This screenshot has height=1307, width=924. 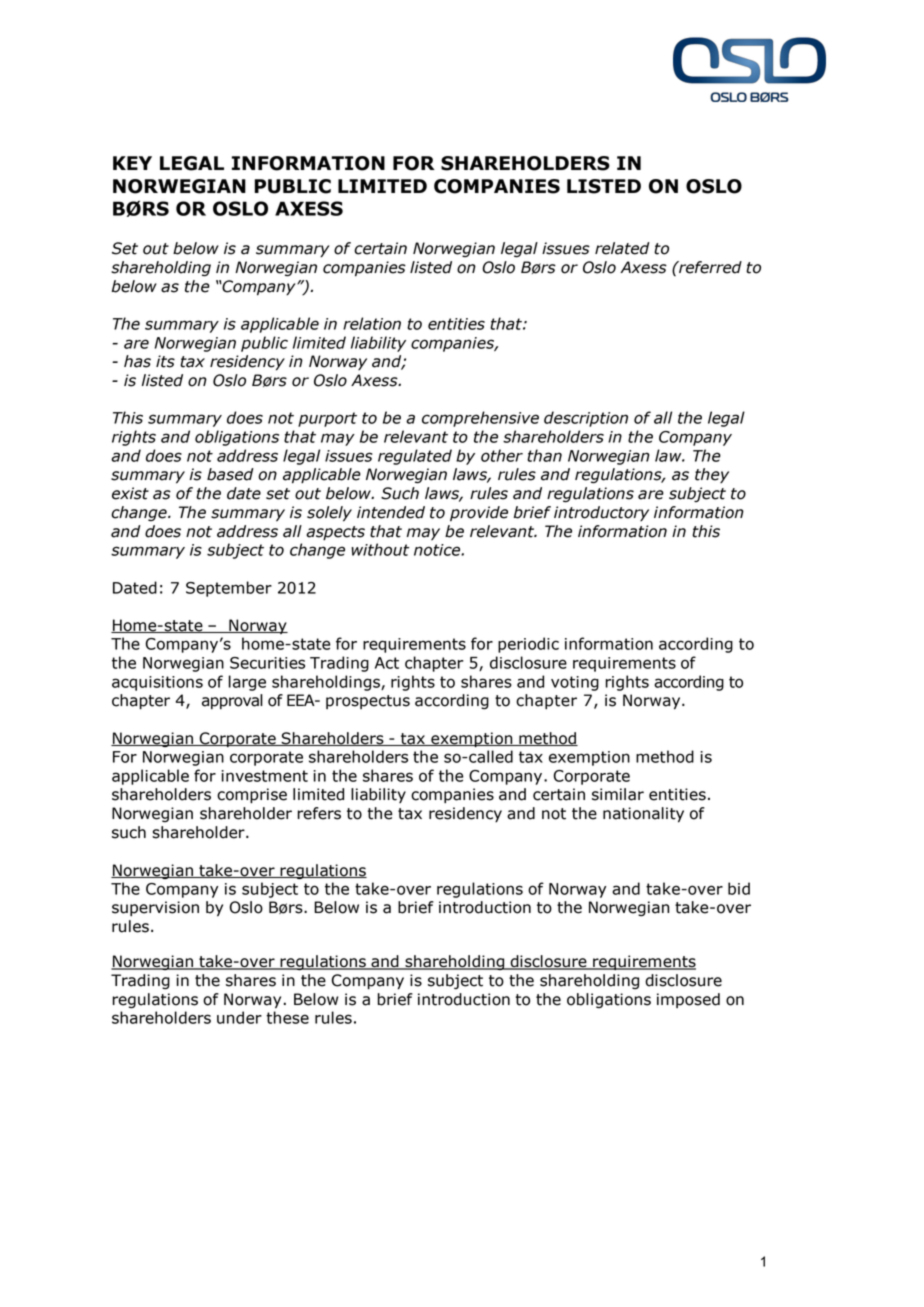 What do you see at coordinates (575, 683) in the screenshot?
I see `voting` at bounding box center [575, 683].
